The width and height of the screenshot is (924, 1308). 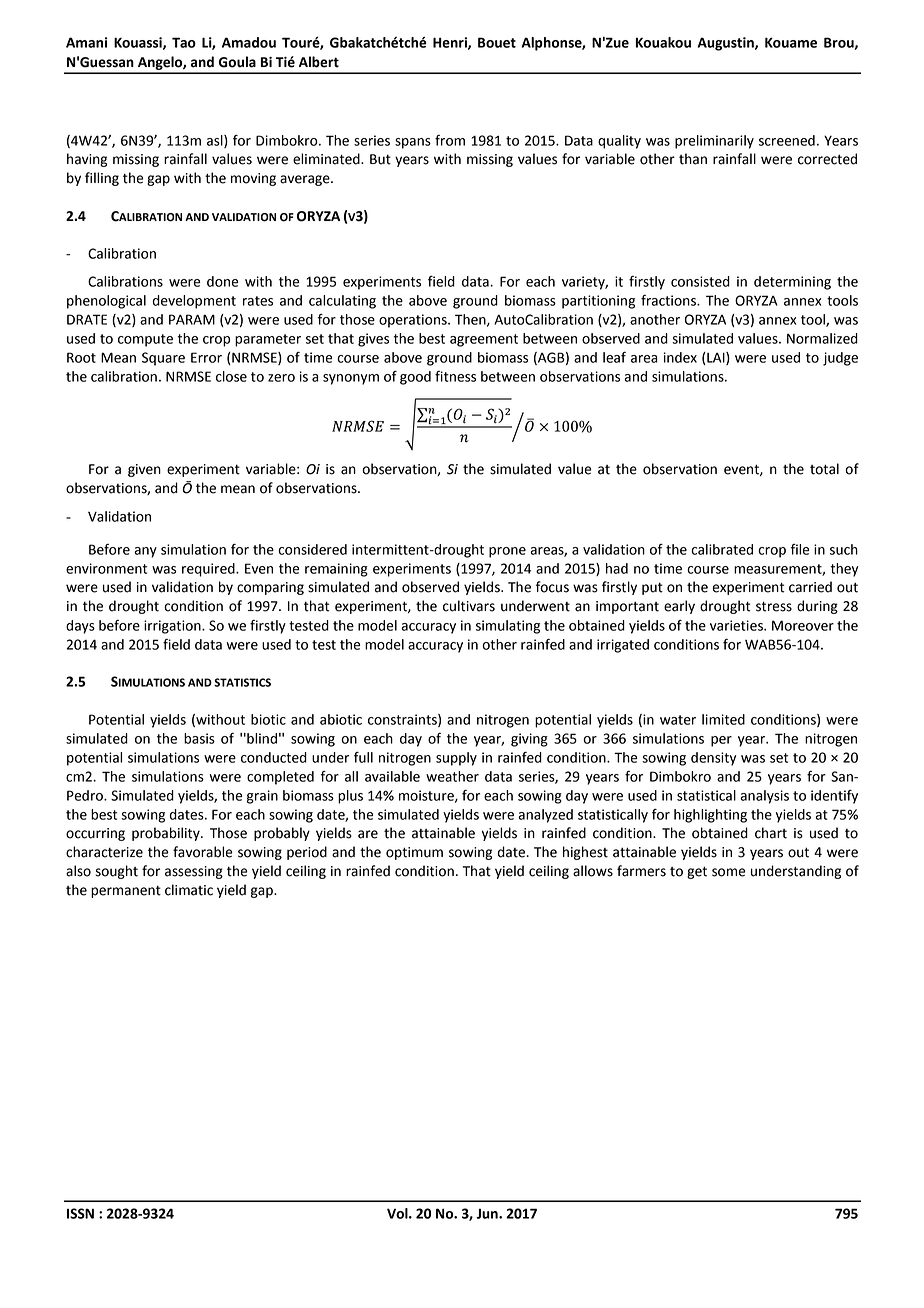 I want to click on Tao, so click(x=184, y=42).
